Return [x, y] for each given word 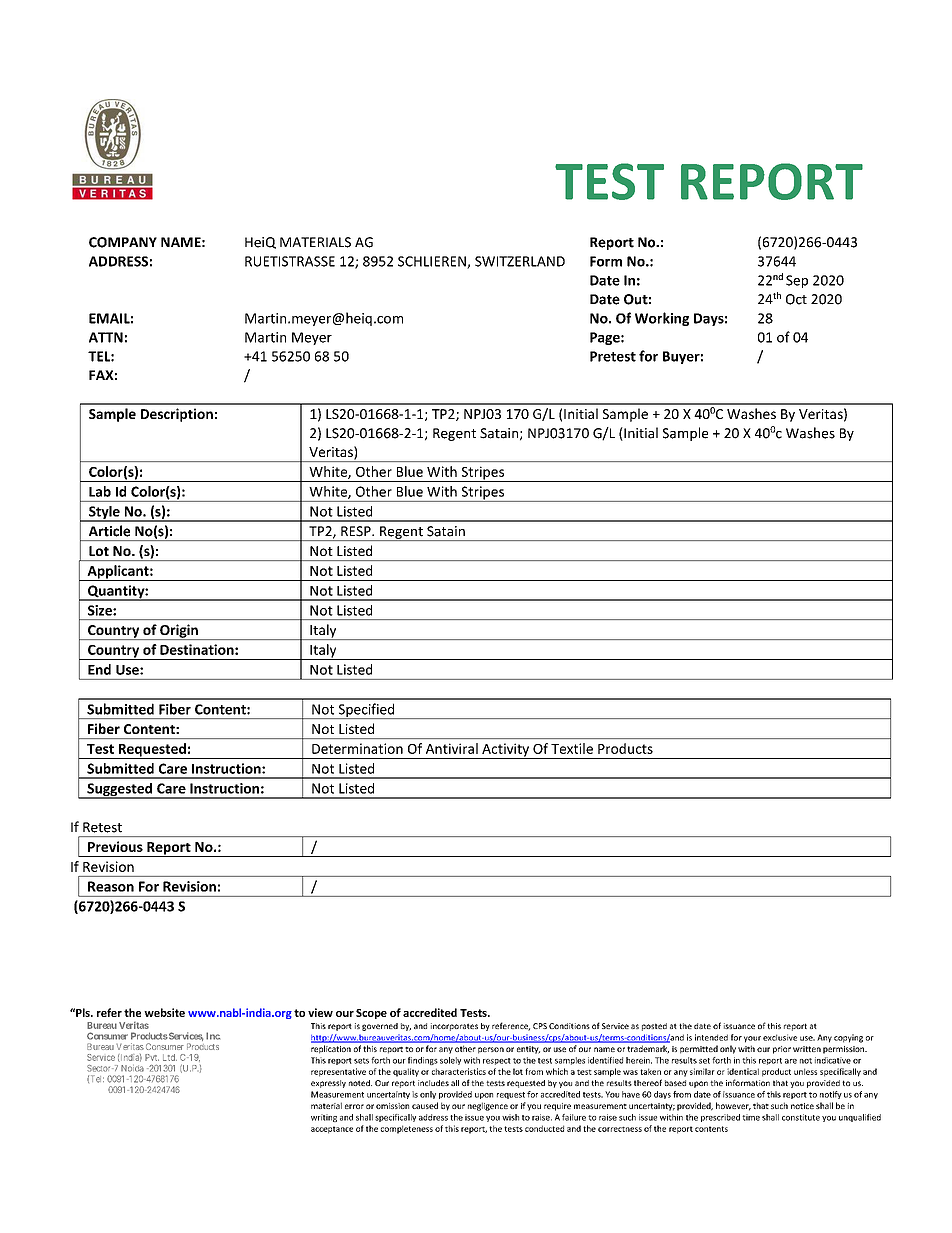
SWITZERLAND [520, 261]
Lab [100, 491]
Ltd [170, 1057]
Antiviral [452, 748]
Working [662, 319]
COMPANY [123, 242]
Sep [797, 281]
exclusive [780, 1037]
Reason [111, 886]
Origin [179, 632]
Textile [572, 748]
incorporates [454, 1027]
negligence [488, 1106]
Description [177, 415]
